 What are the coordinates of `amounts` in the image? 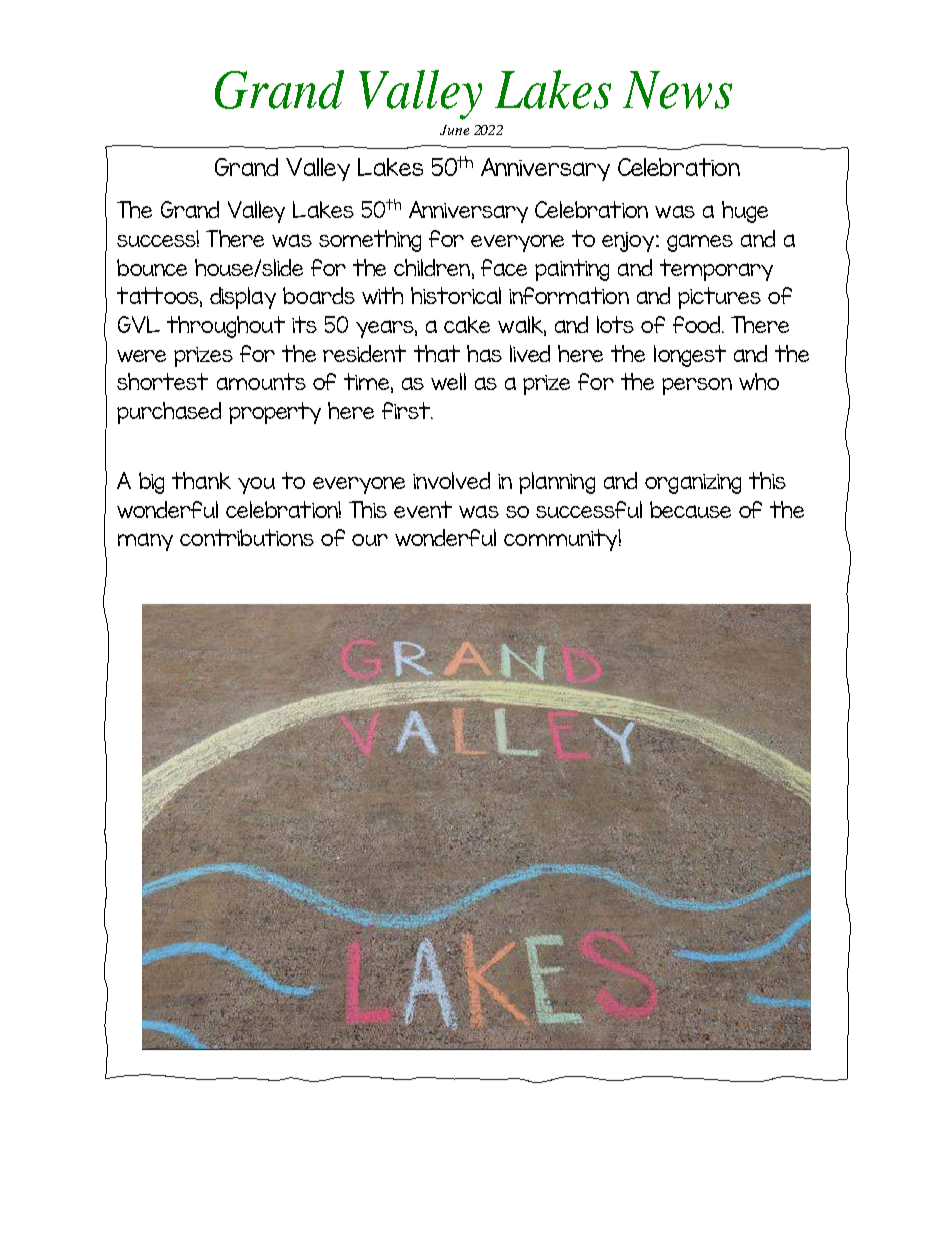 It's located at (261, 381).
